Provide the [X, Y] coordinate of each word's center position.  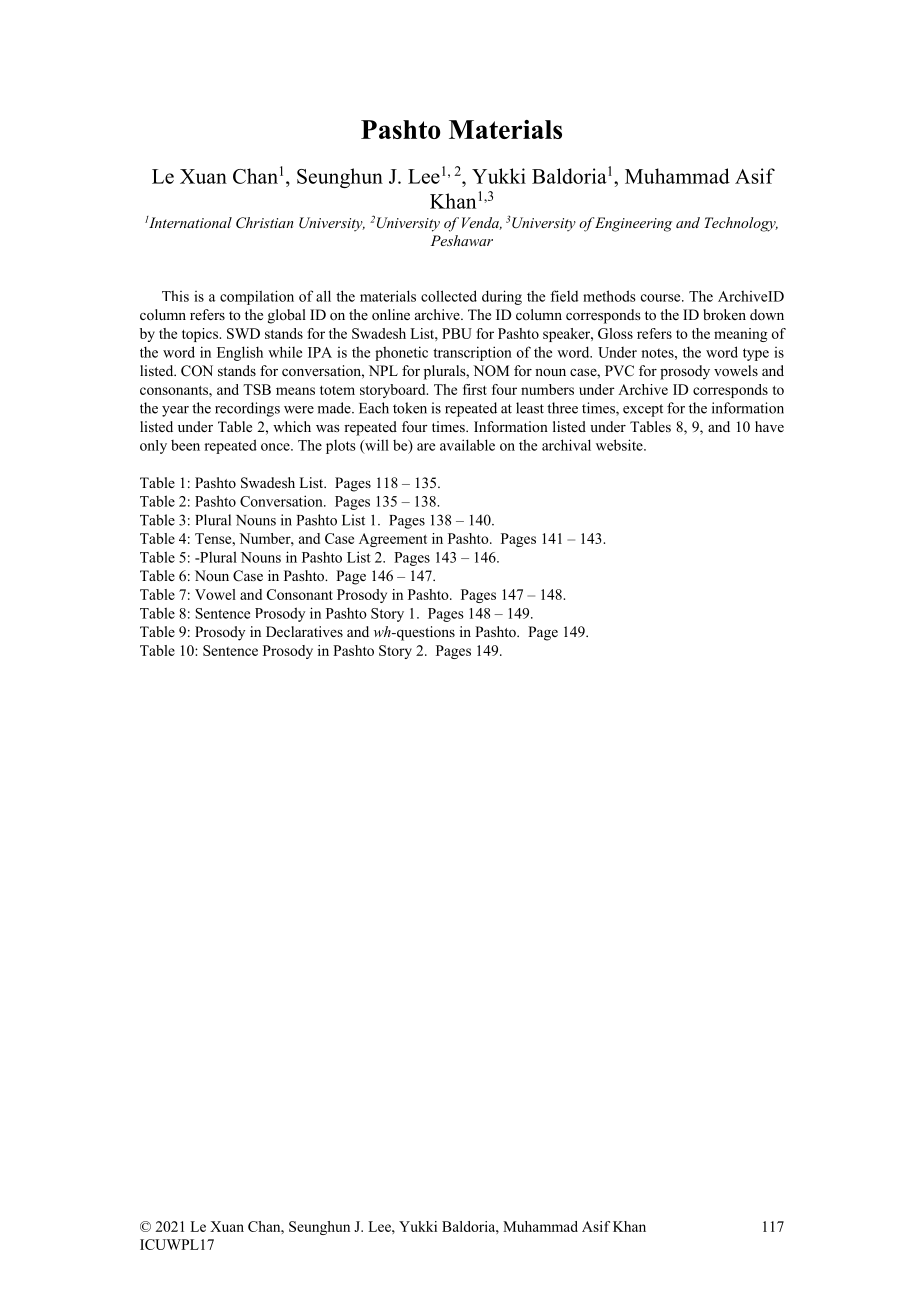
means [295, 391]
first [475, 389]
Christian [264, 223]
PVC [619, 371]
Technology [741, 224]
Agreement [393, 540]
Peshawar [462, 240]
